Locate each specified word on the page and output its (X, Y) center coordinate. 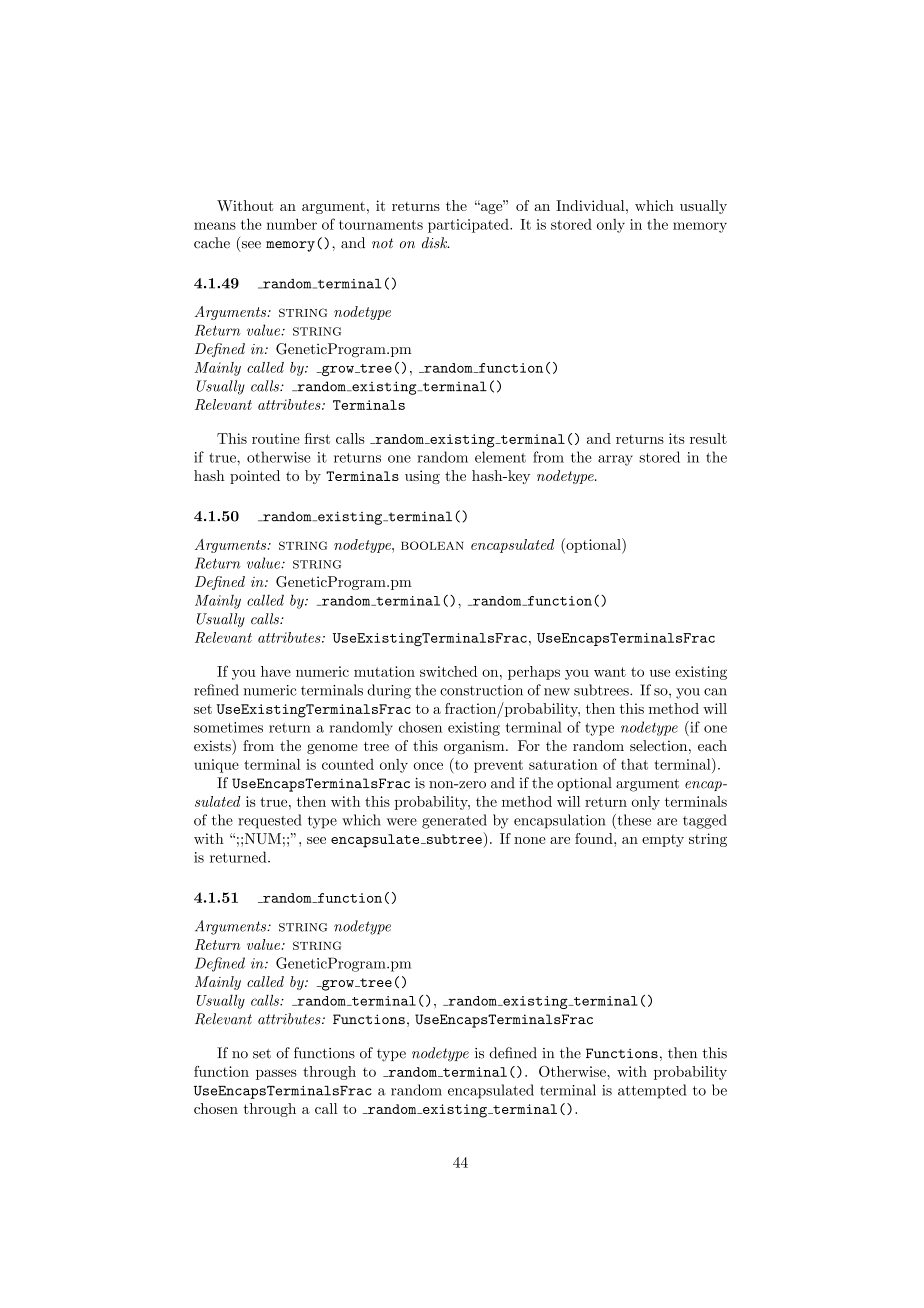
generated (454, 821)
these (633, 820)
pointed (255, 477)
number (291, 224)
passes (276, 1074)
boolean (432, 545)
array (615, 460)
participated (469, 226)
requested (270, 821)
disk (435, 243)
